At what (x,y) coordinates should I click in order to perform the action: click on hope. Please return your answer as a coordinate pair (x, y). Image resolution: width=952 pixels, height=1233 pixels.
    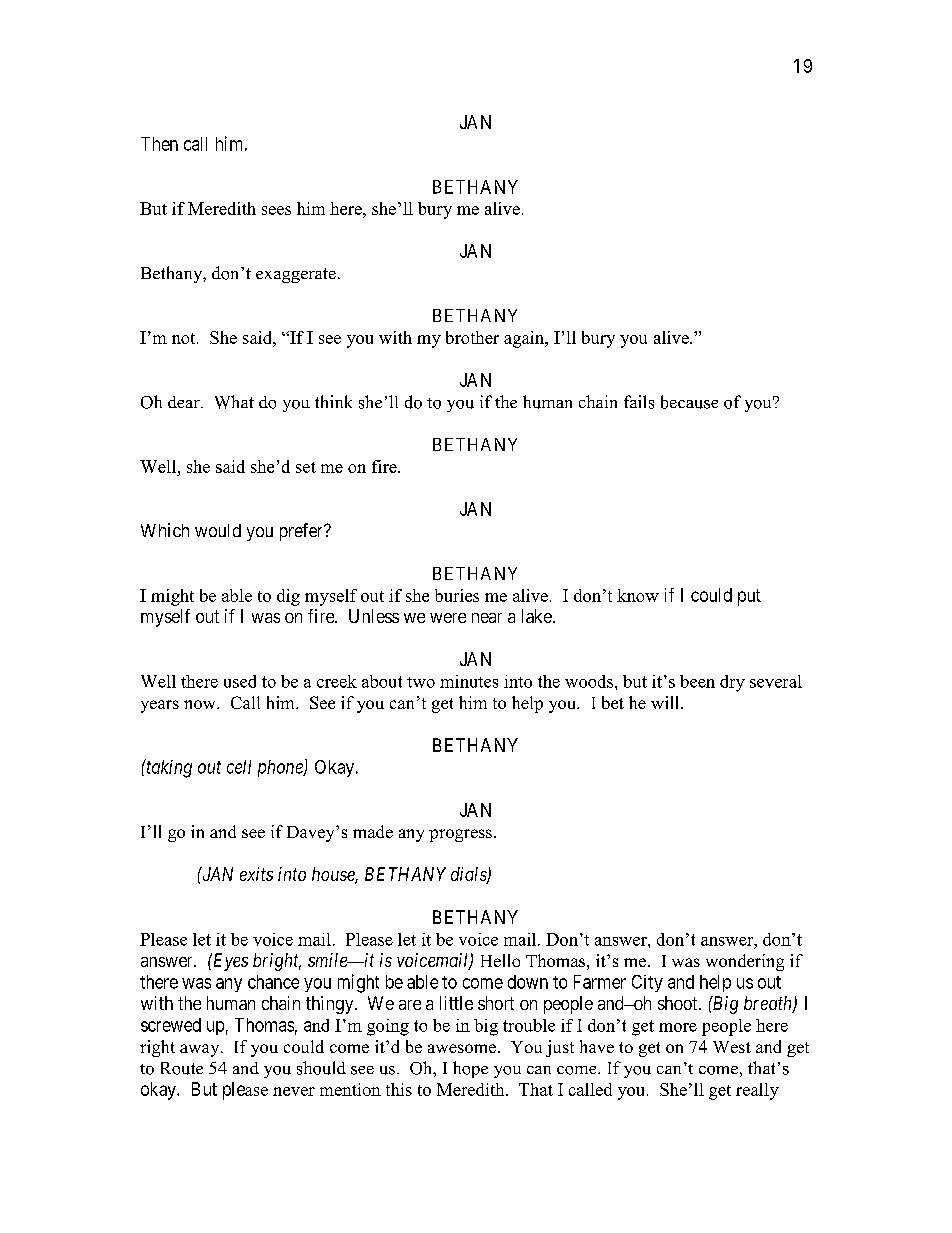
    Looking at the image, I should click on (470, 1069).
